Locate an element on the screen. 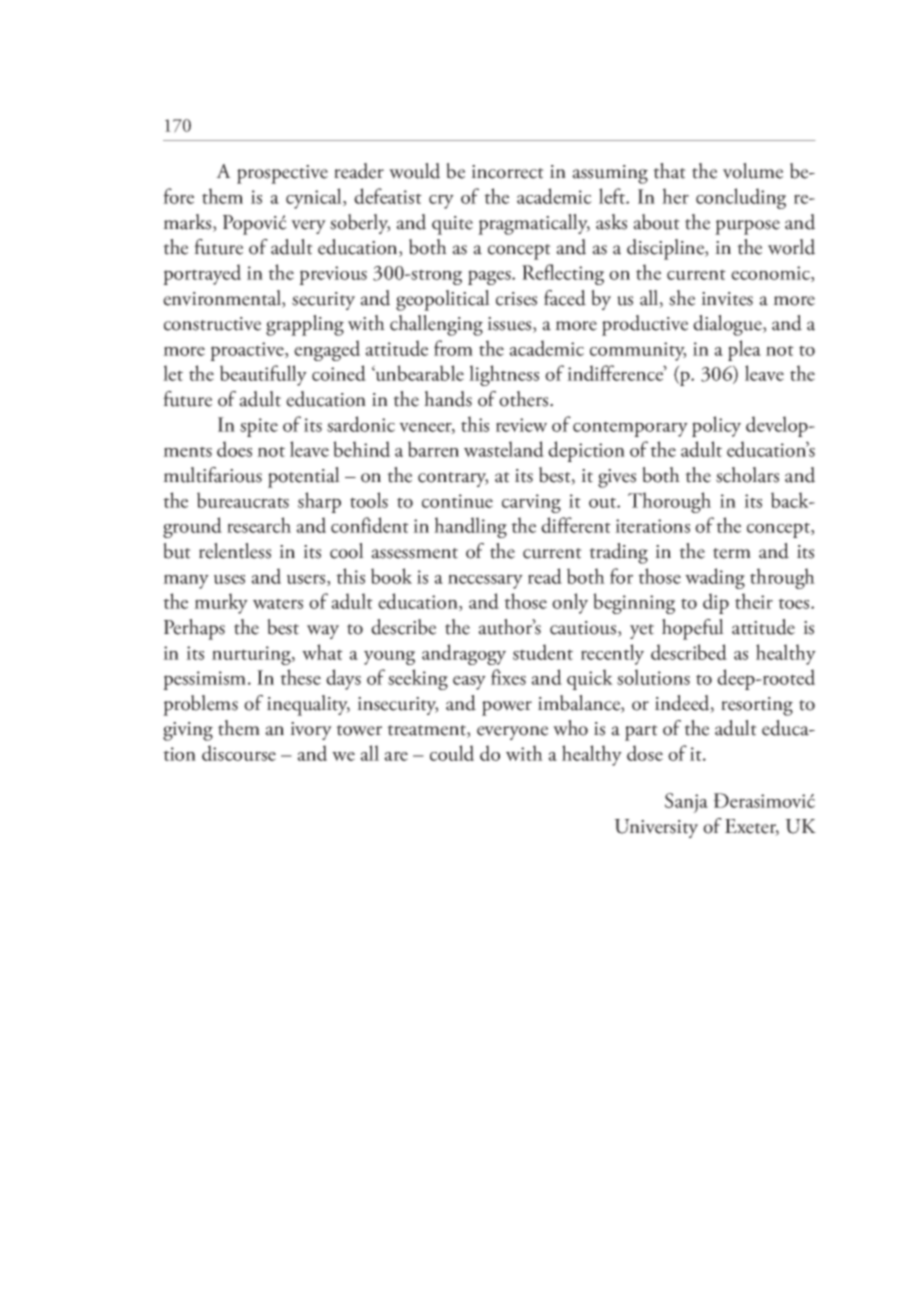 This screenshot has width=924, height=1305. University is located at coordinates (656, 828).
